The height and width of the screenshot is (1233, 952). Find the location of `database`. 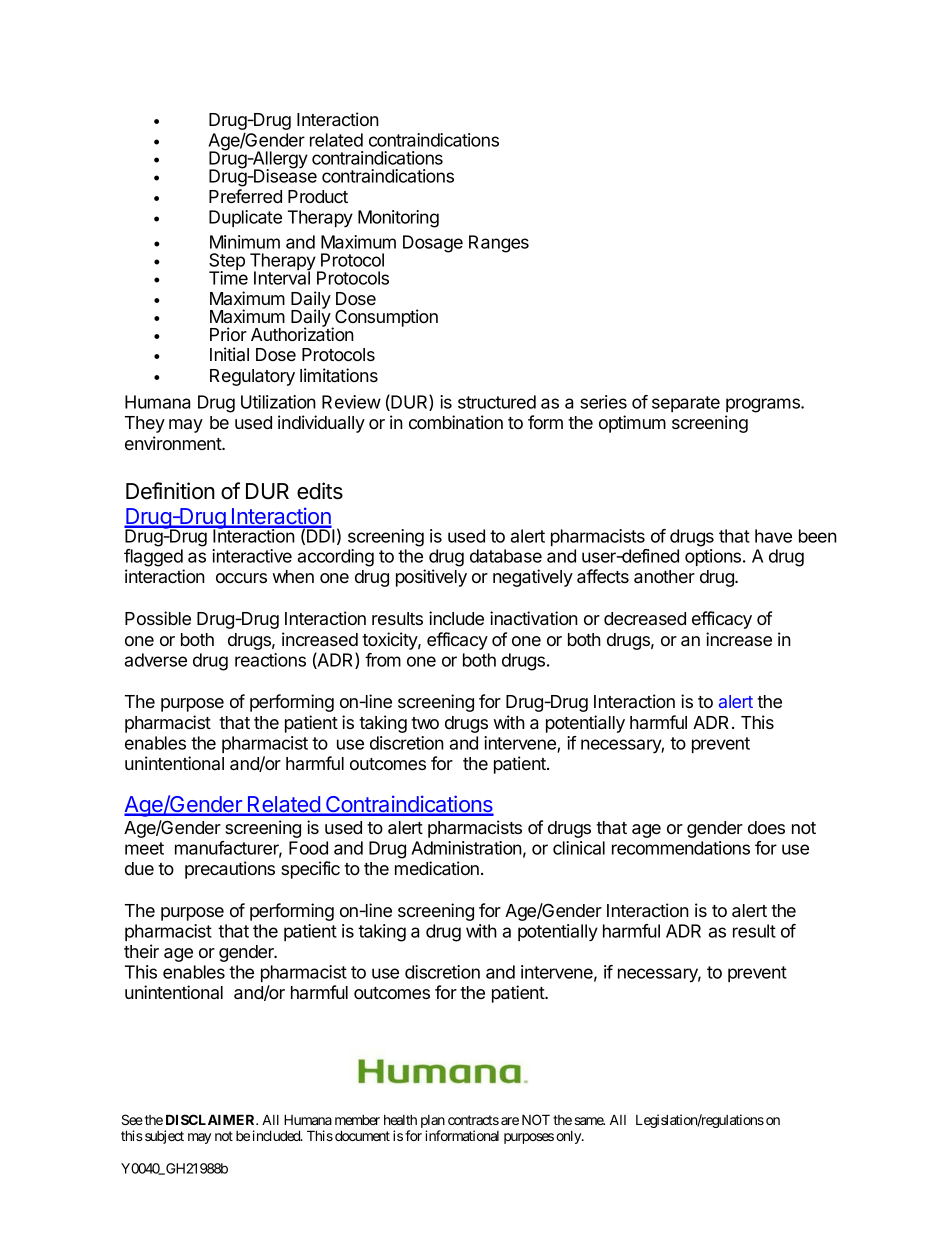

database is located at coordinates (506, 556).
